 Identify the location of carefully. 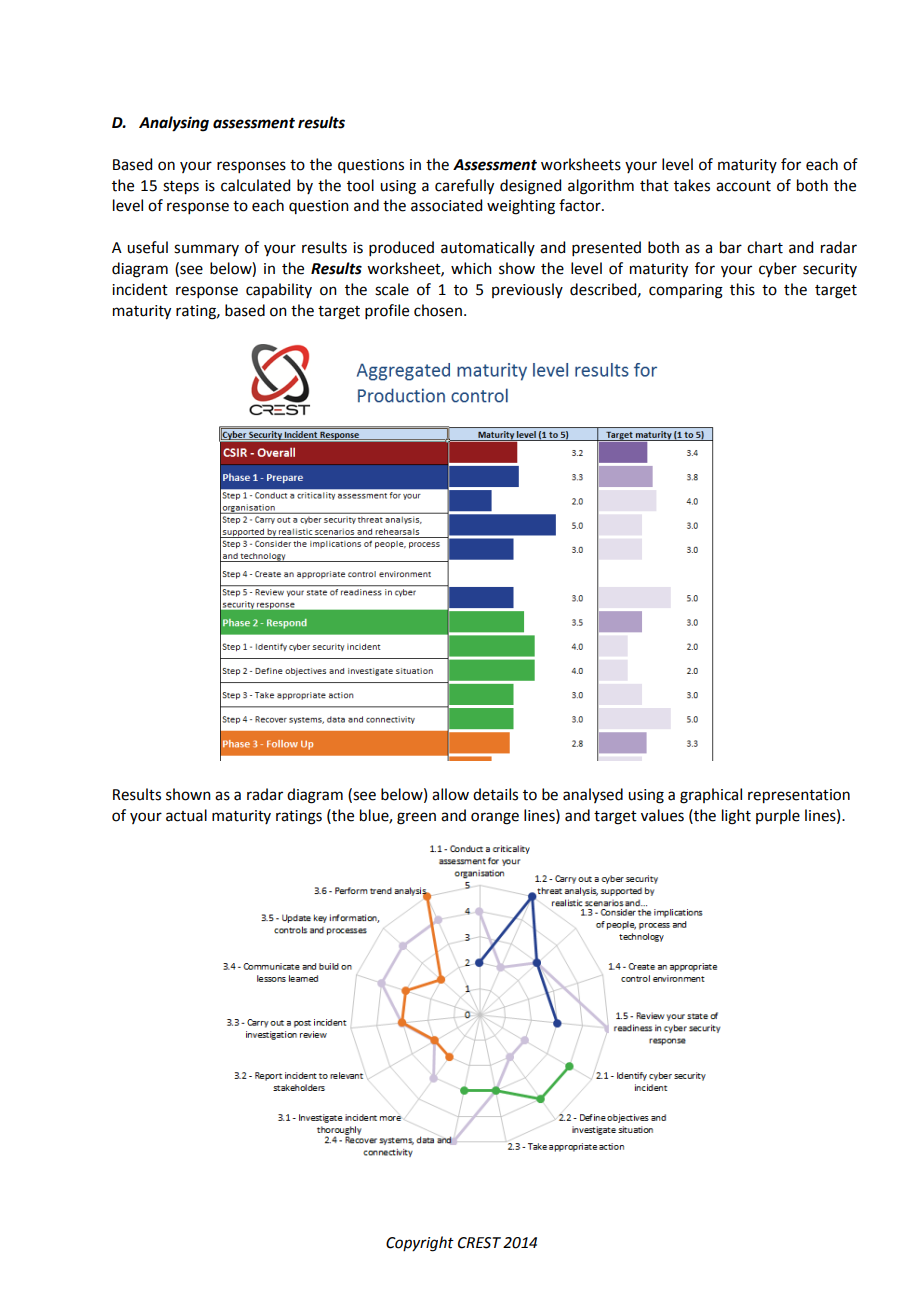
(464, 187).
